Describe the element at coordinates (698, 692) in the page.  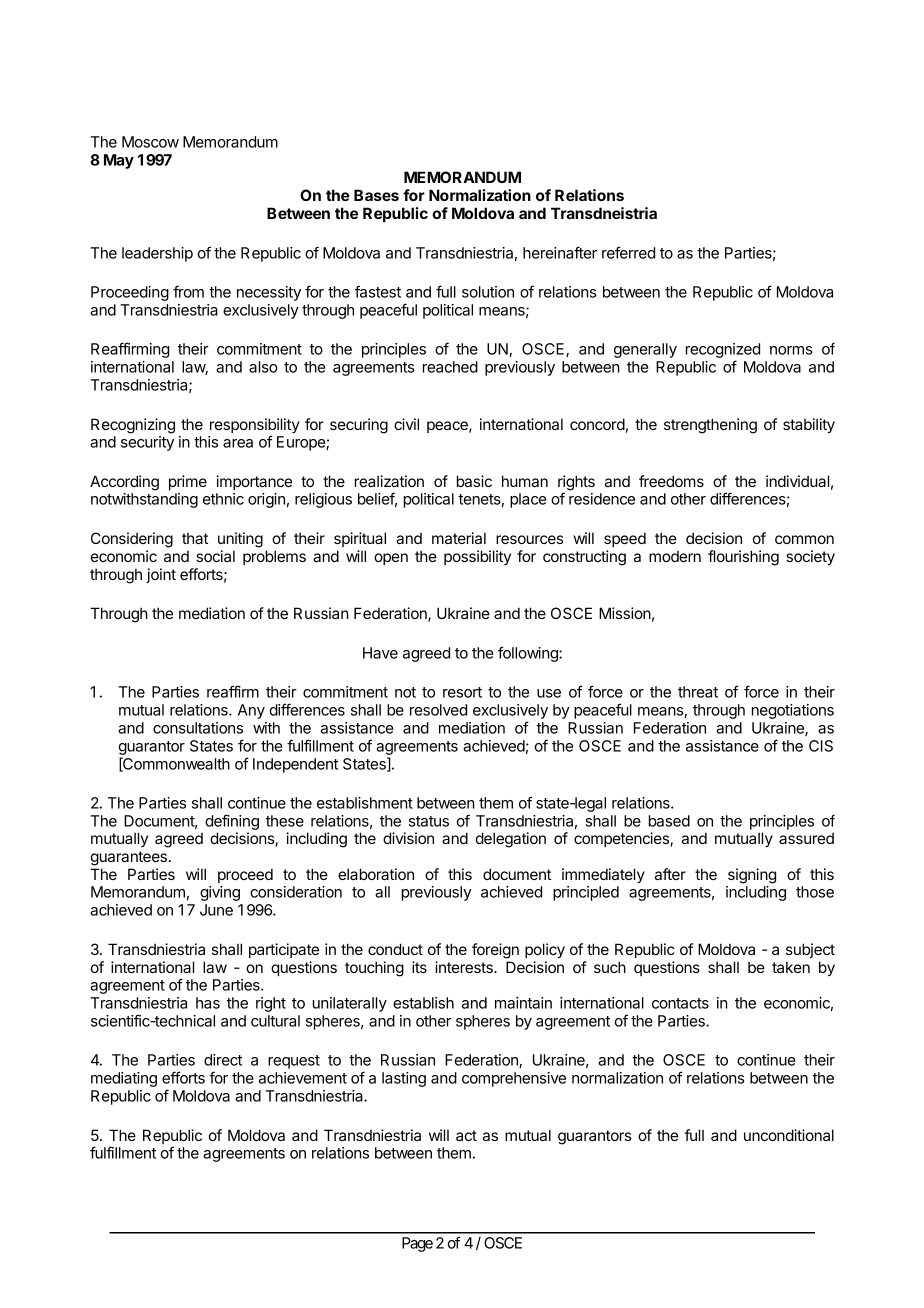
I see `threat` at that location.
